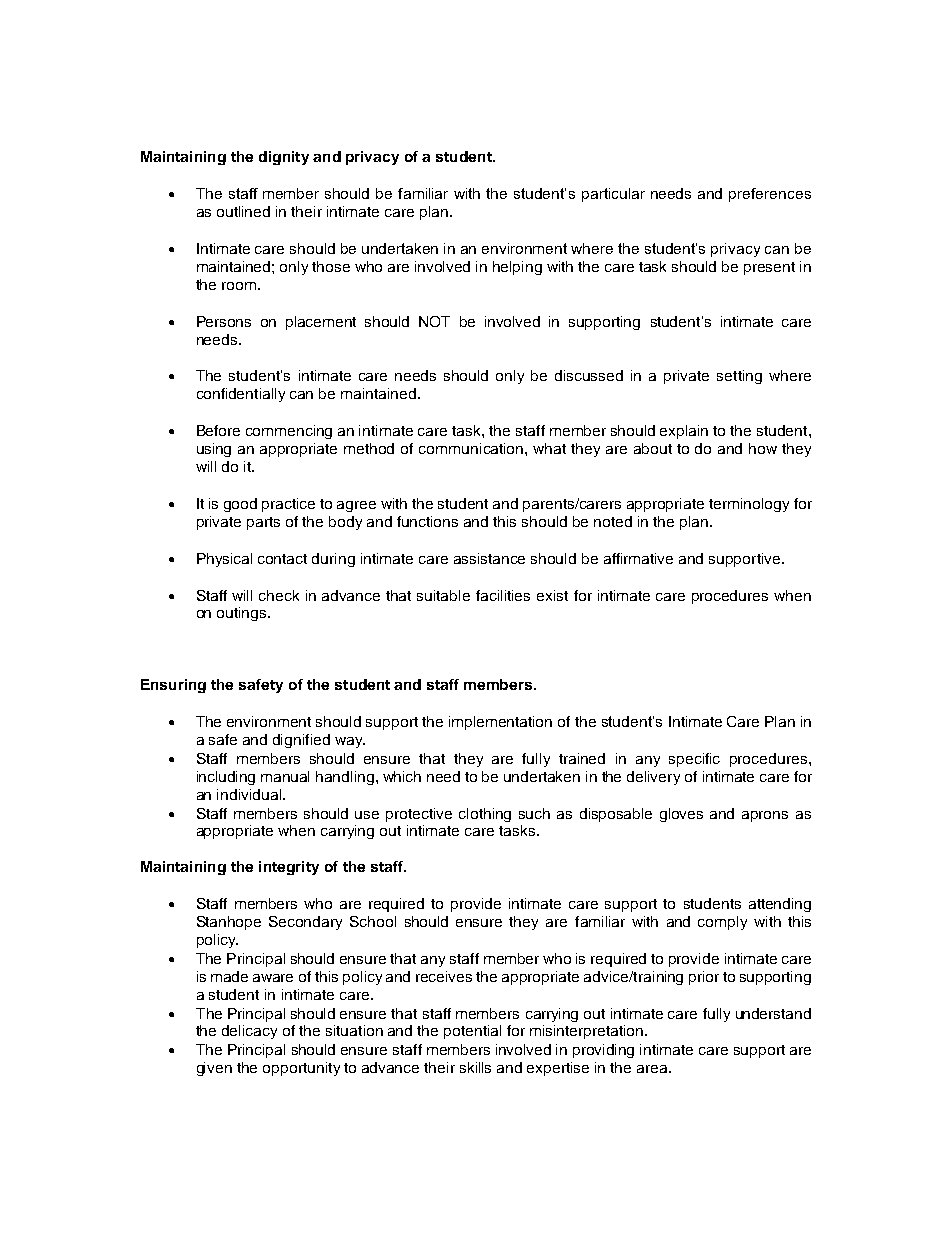  I want to click on facilities, so click(503, 595).
